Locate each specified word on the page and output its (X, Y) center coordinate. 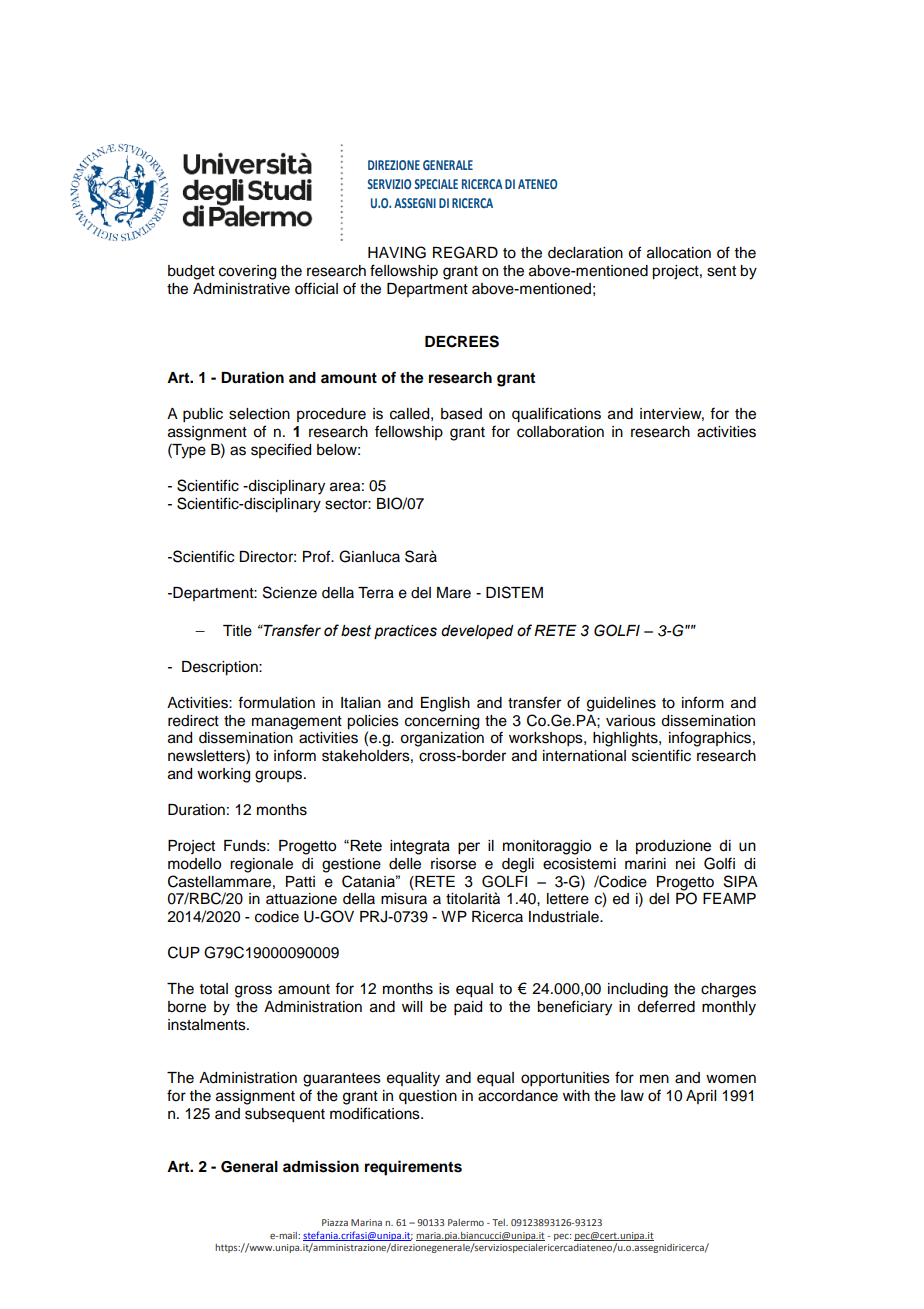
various (631, 721)
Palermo (466, 1222)
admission (321, 1166)
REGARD (465, 252)
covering (247, 272)
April (701, 1097)
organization (442, 739)
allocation (679, 253)
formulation (276, 702)
